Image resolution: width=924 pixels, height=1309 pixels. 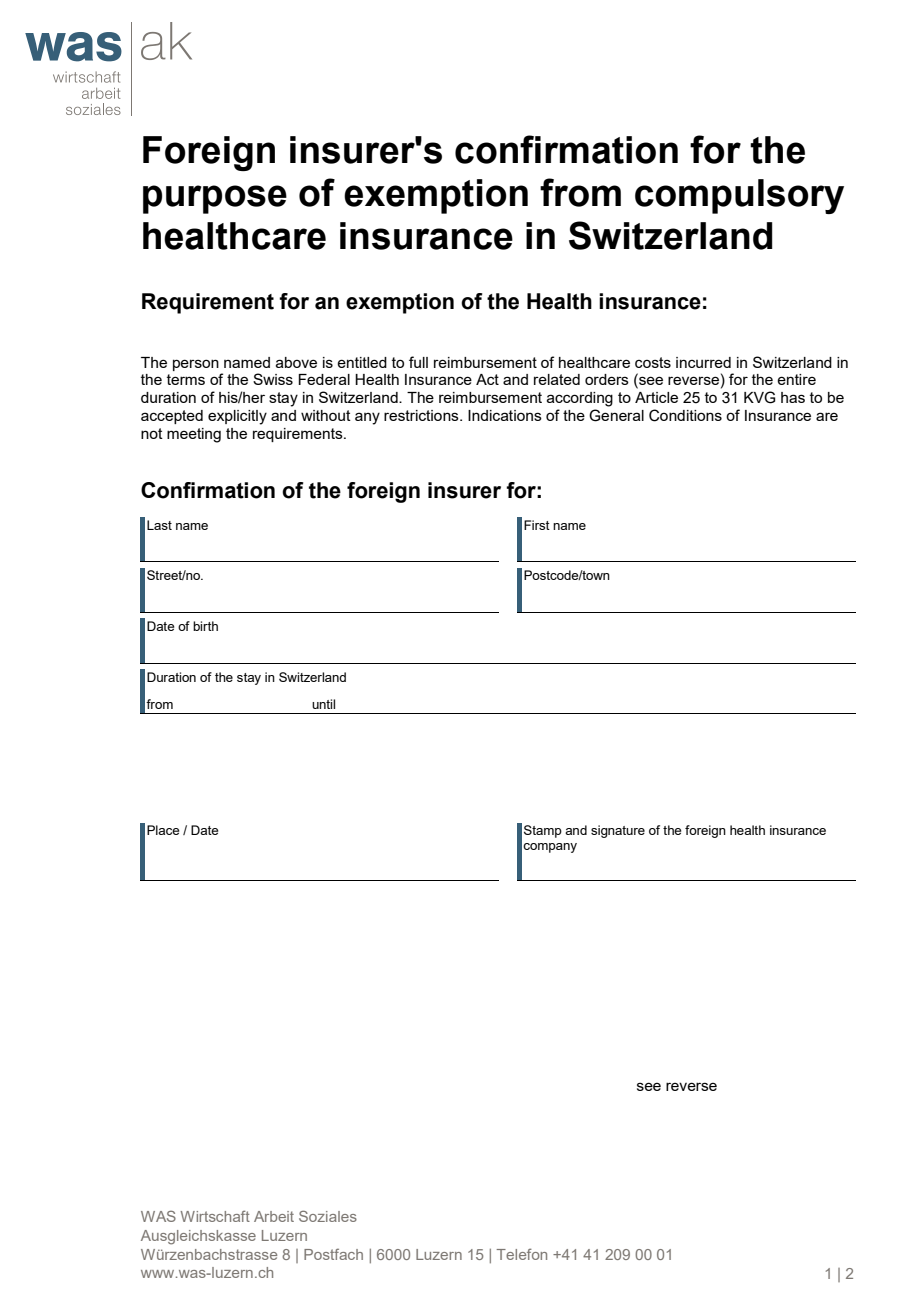 I want to click on company, so click(x=550, y=848).
